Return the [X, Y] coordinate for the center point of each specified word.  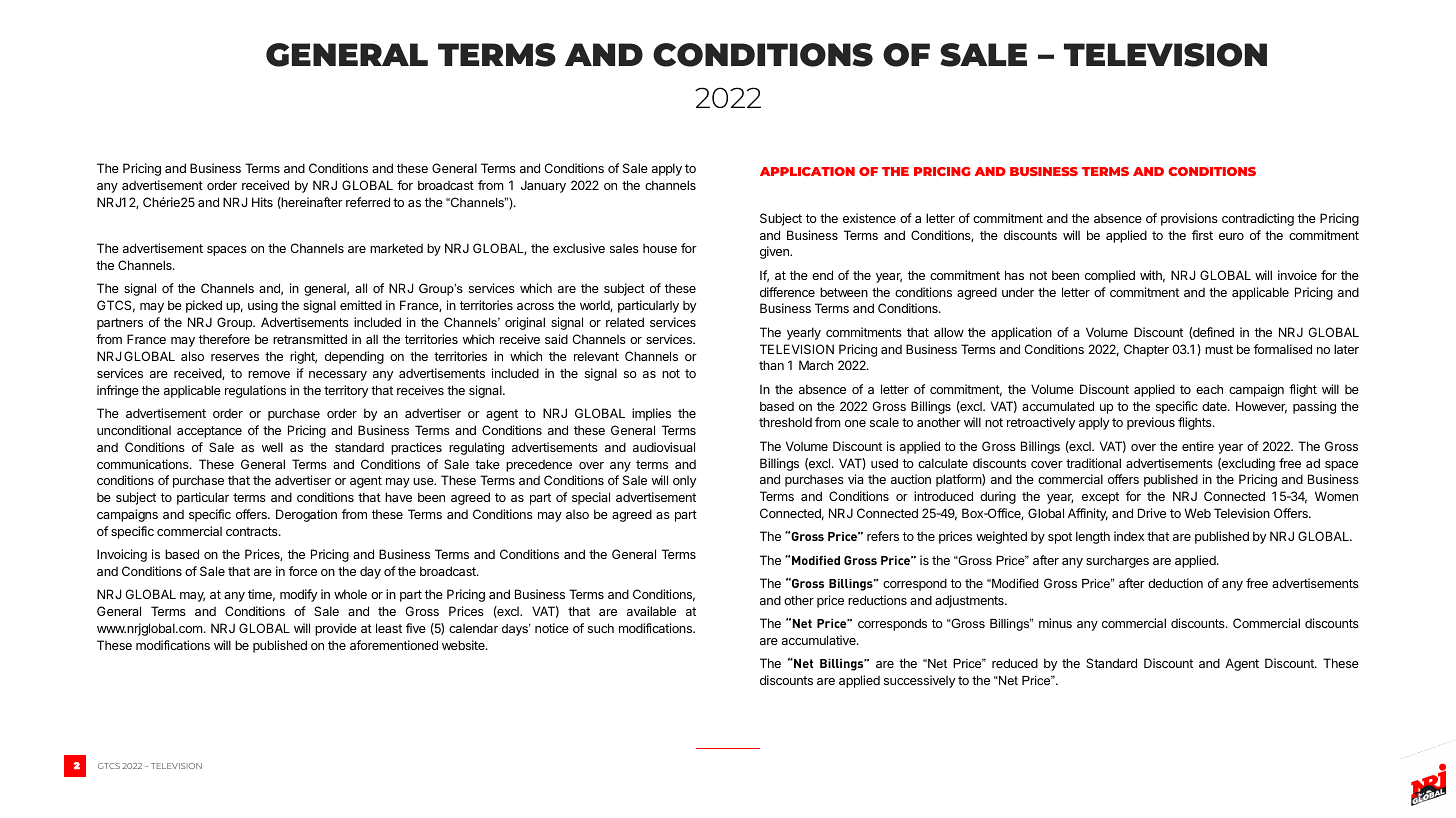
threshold [785, 422]
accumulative [820, 640]
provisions [1189, 219]
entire [1198, 446]
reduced [1015, 663]
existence [869, 218]
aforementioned [394, 645]
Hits [262, 202]
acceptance [209, 432]
